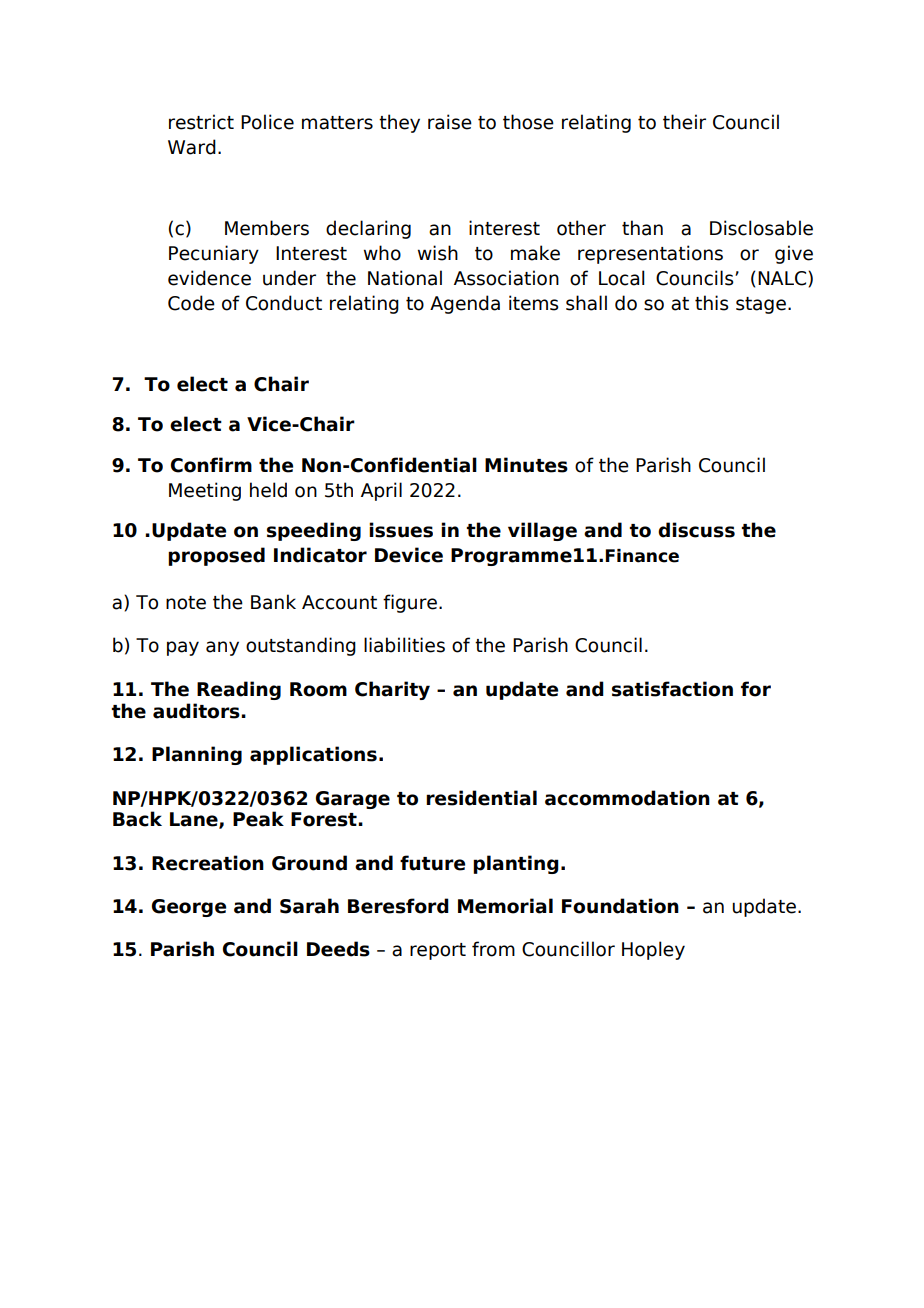 The height and width of the page is (1308, 924). I want to click on Ward, so click(192, 147).
